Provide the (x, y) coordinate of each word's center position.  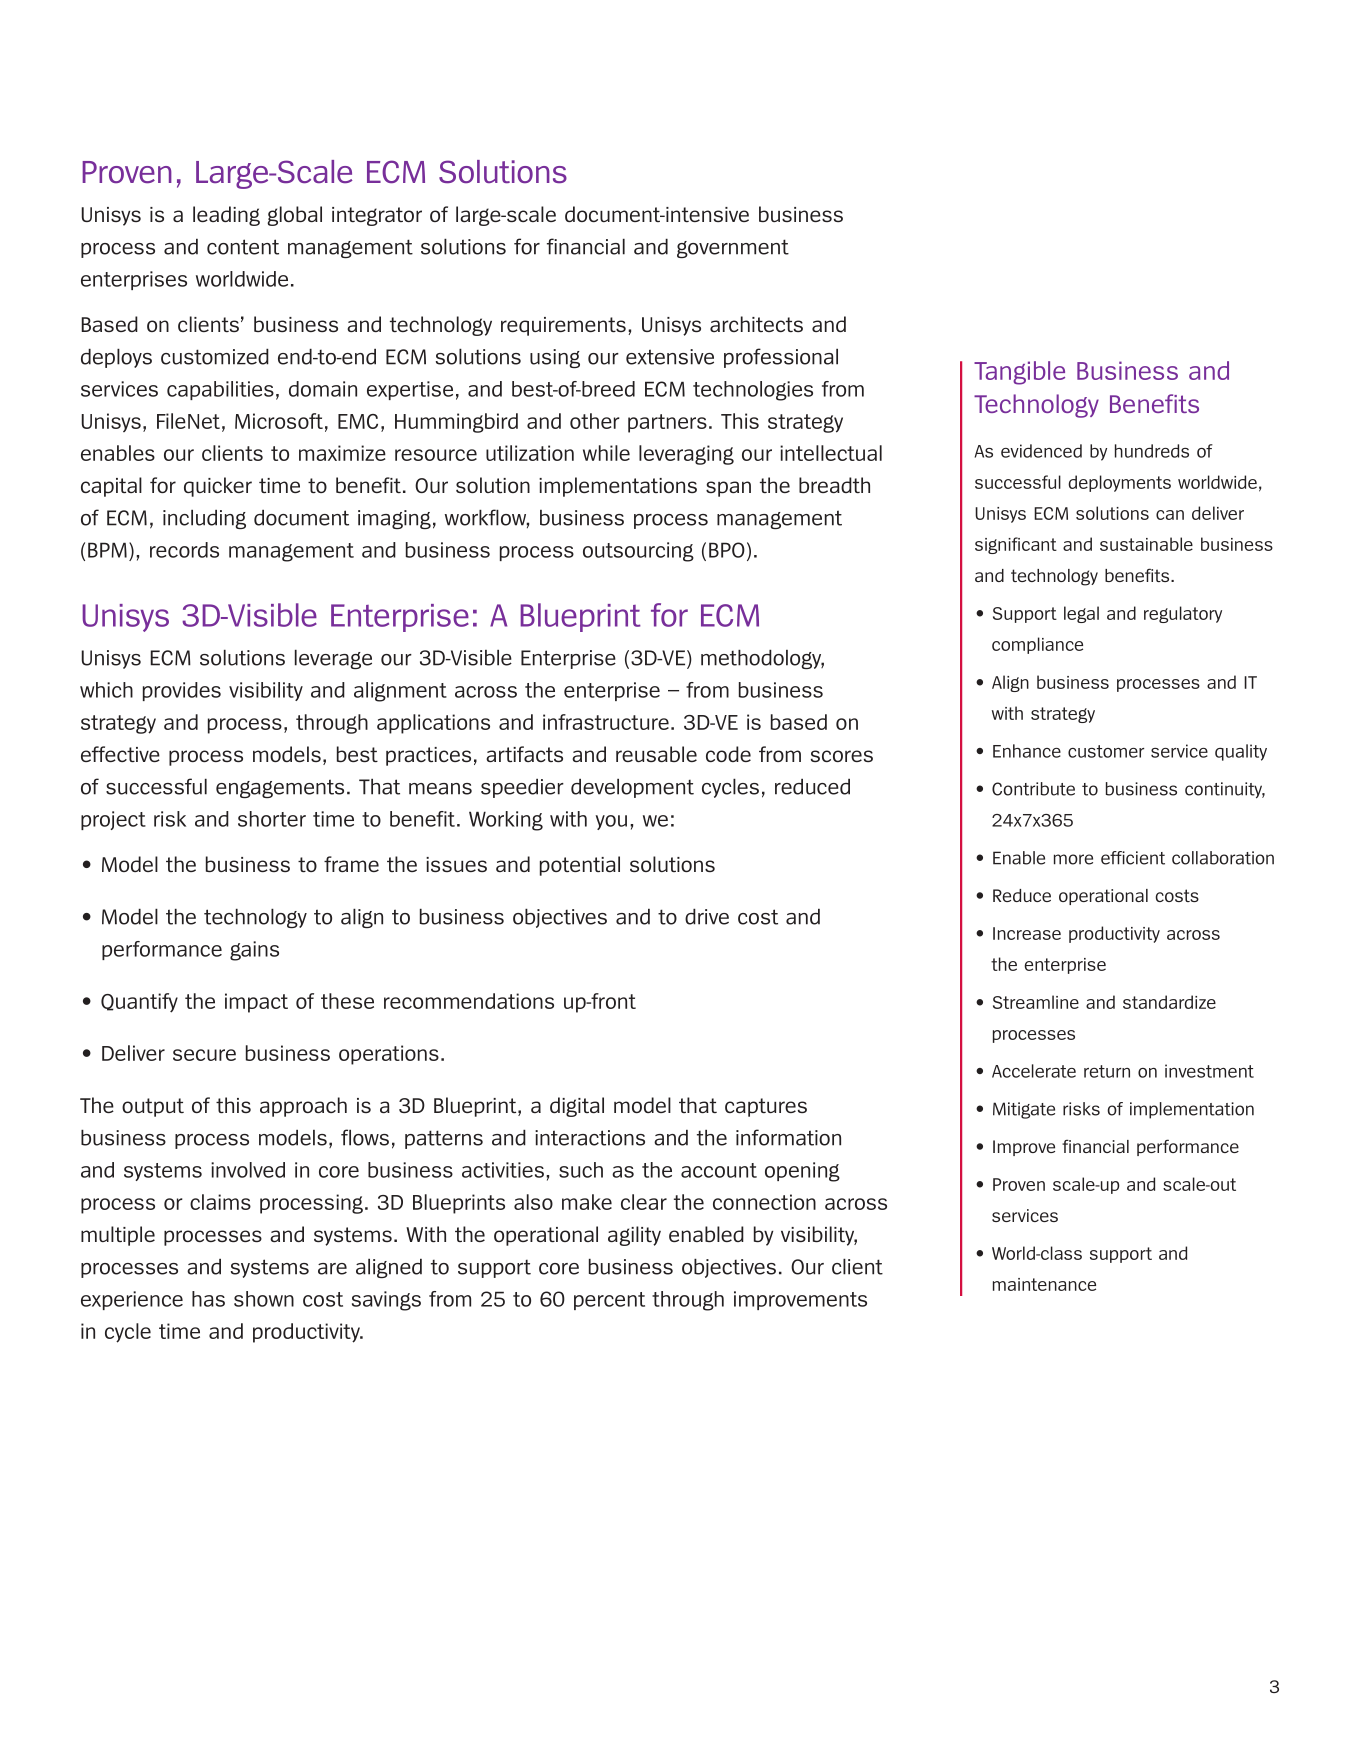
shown (264, 1299)
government (733, 248)
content (243, 247)
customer (1106, 751)
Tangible (1019, 373)
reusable (656, 754)
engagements (280, 788)
